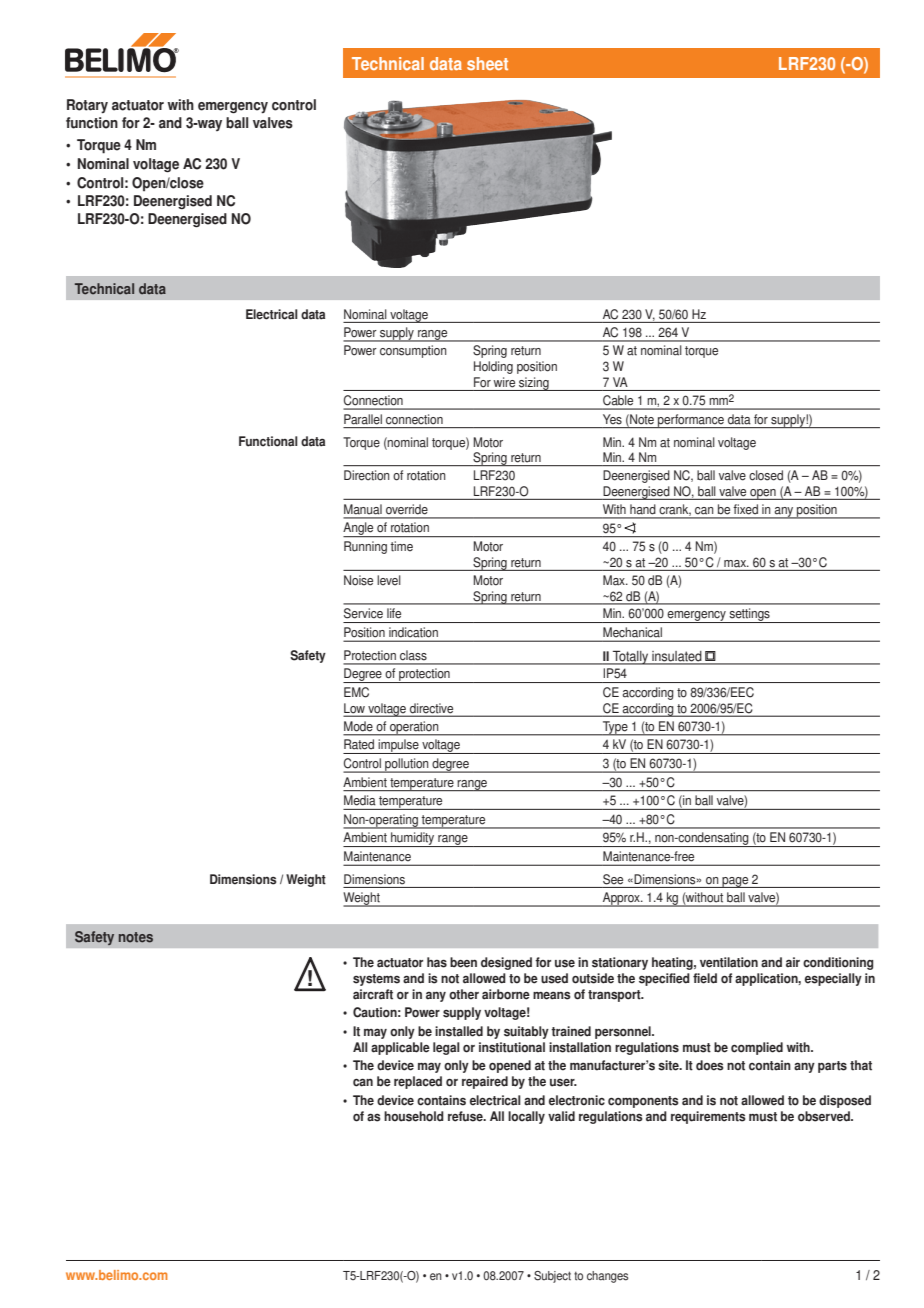  Describe the element at coordinates (534, 384) in the screenshot. I see `sizing` at that location.
